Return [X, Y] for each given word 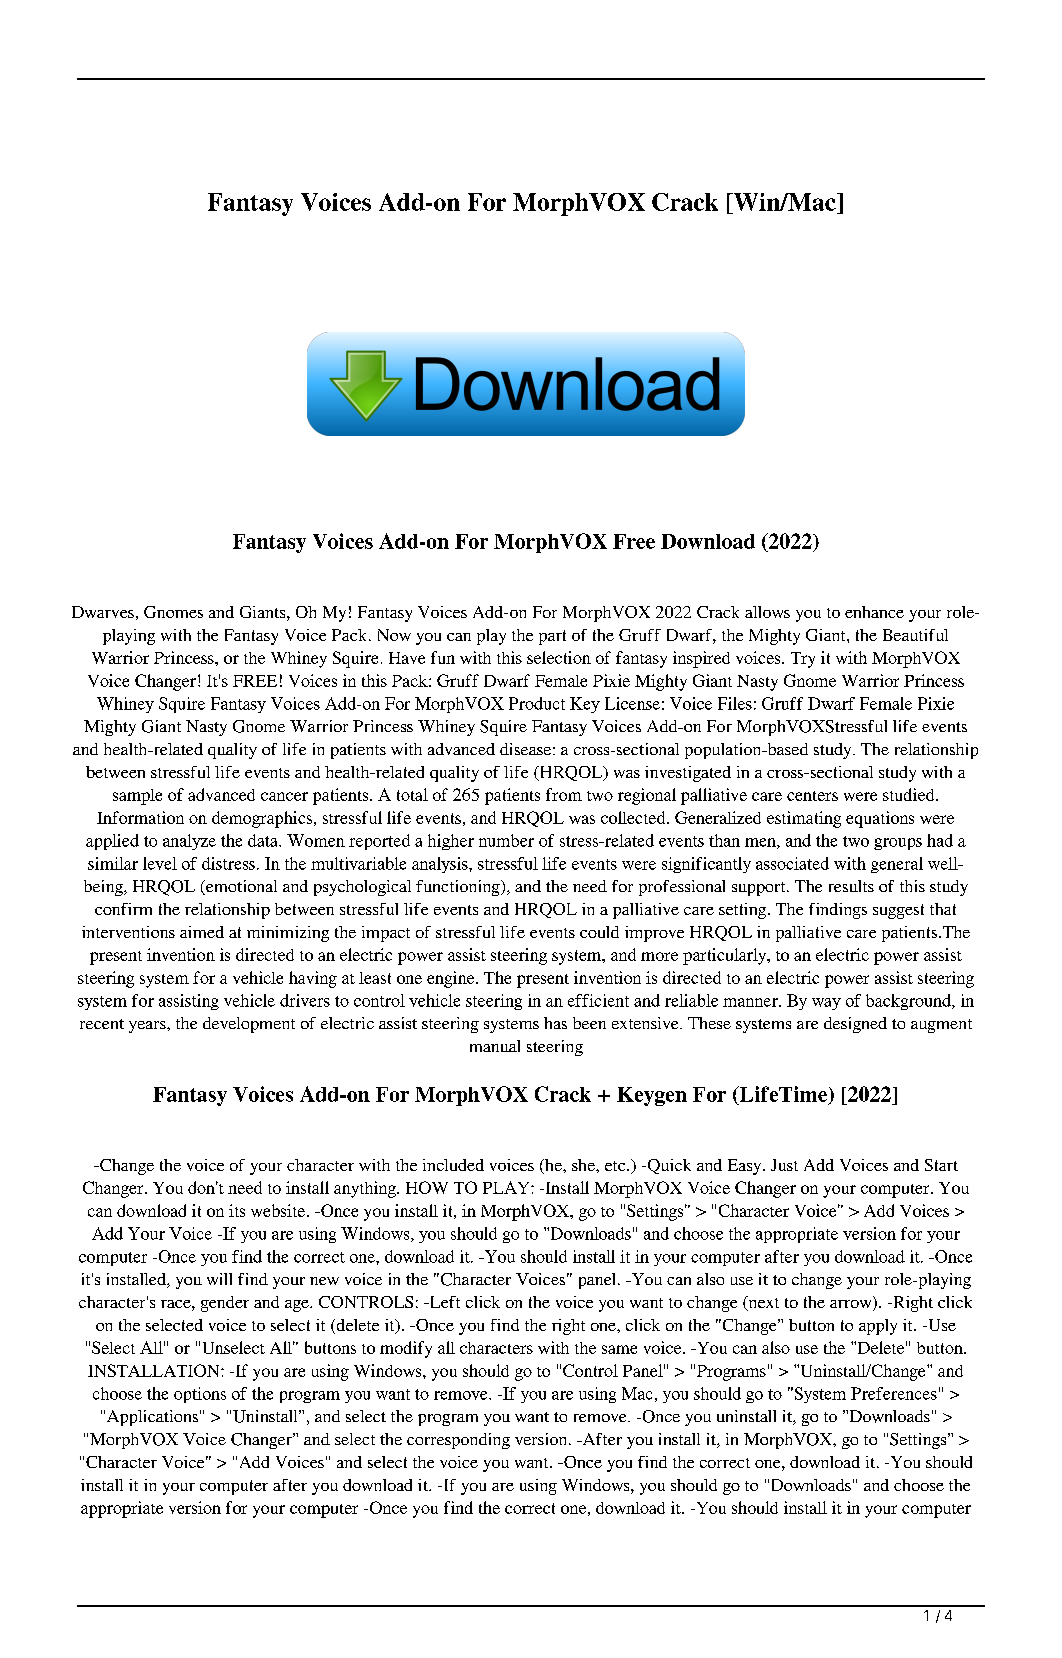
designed [855, 1025]
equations [880, 819]
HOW [427, 1187]
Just [784, 1165]
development [249, 1025]
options [200, 1395]
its [237, 1210]
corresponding [458, 1441]
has [555, 1023]
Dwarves [103, 612]
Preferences [894, 1393]
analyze [189, 842]
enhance [874, 612]
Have [407, 658]
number [506, 840]
